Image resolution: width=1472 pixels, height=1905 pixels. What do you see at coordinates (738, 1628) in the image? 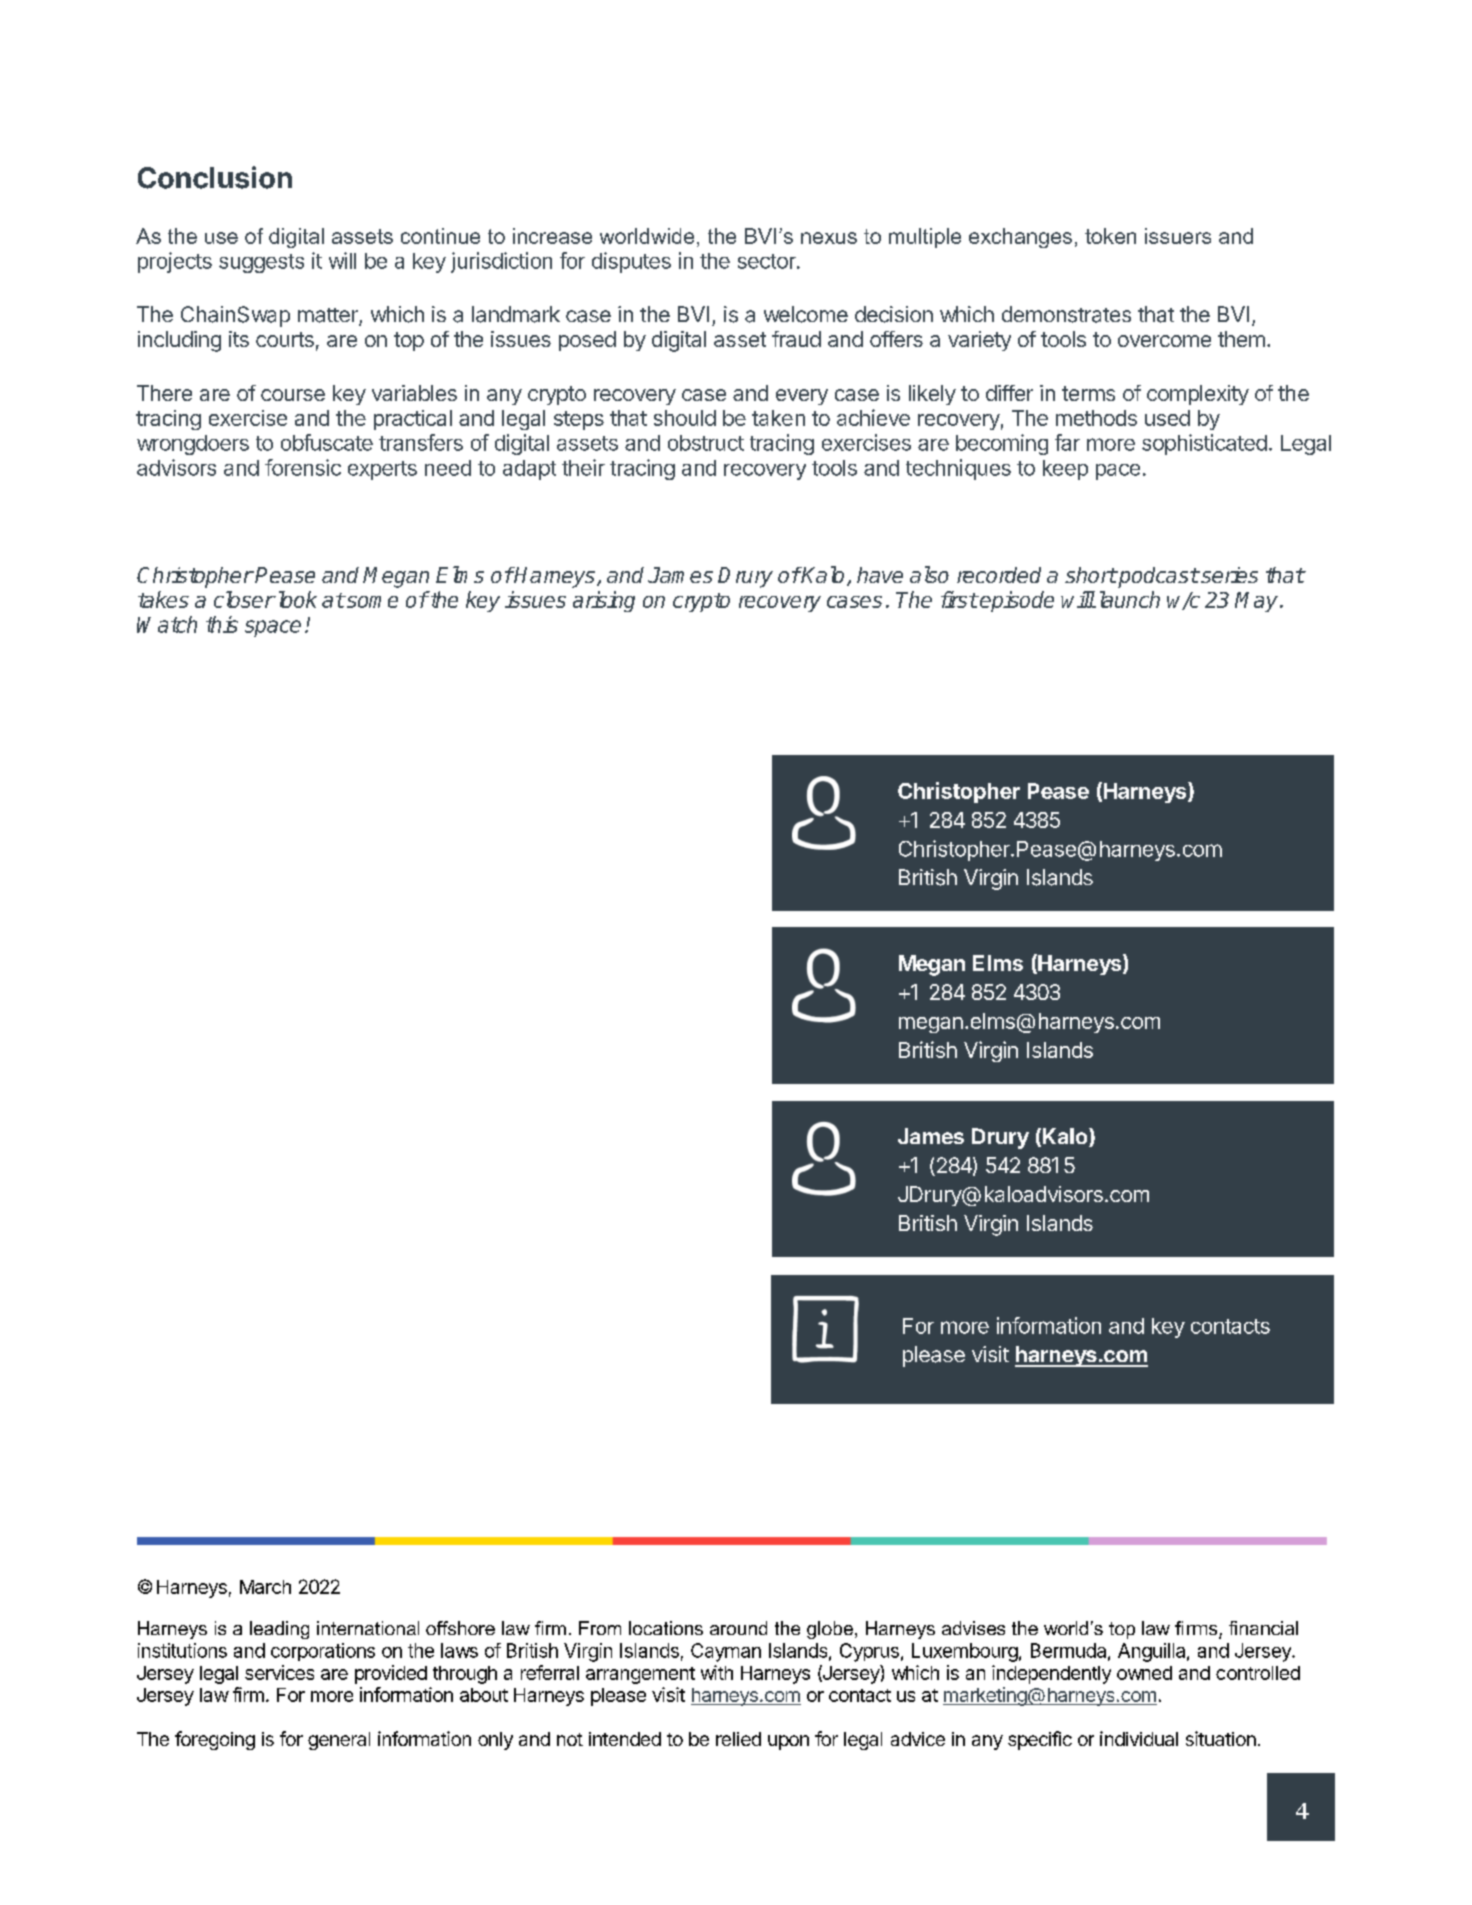
I see `around` at bounding box center [738, 1628].
